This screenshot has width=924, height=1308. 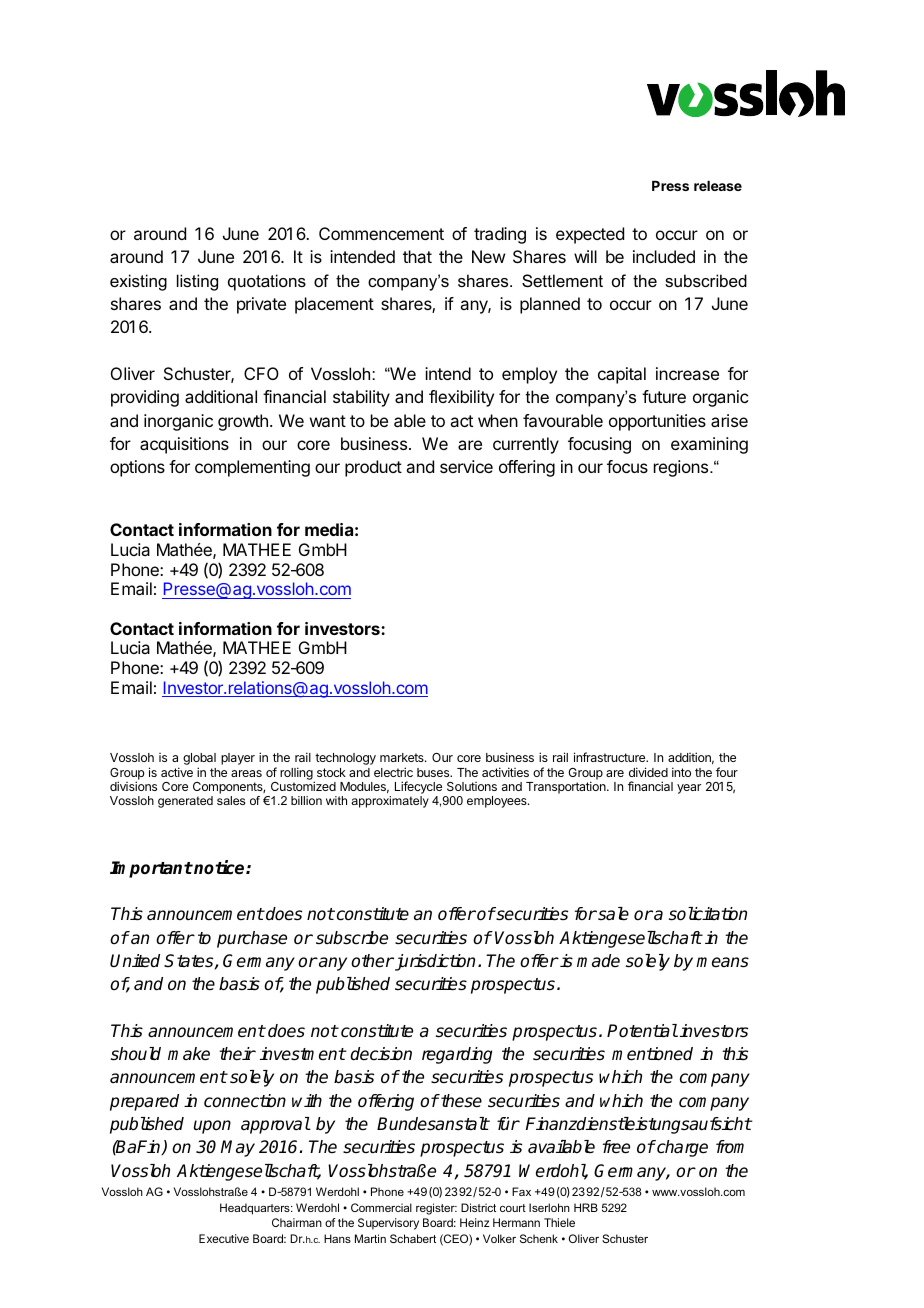 I want to click on regions, so click(x=681, y=468).
